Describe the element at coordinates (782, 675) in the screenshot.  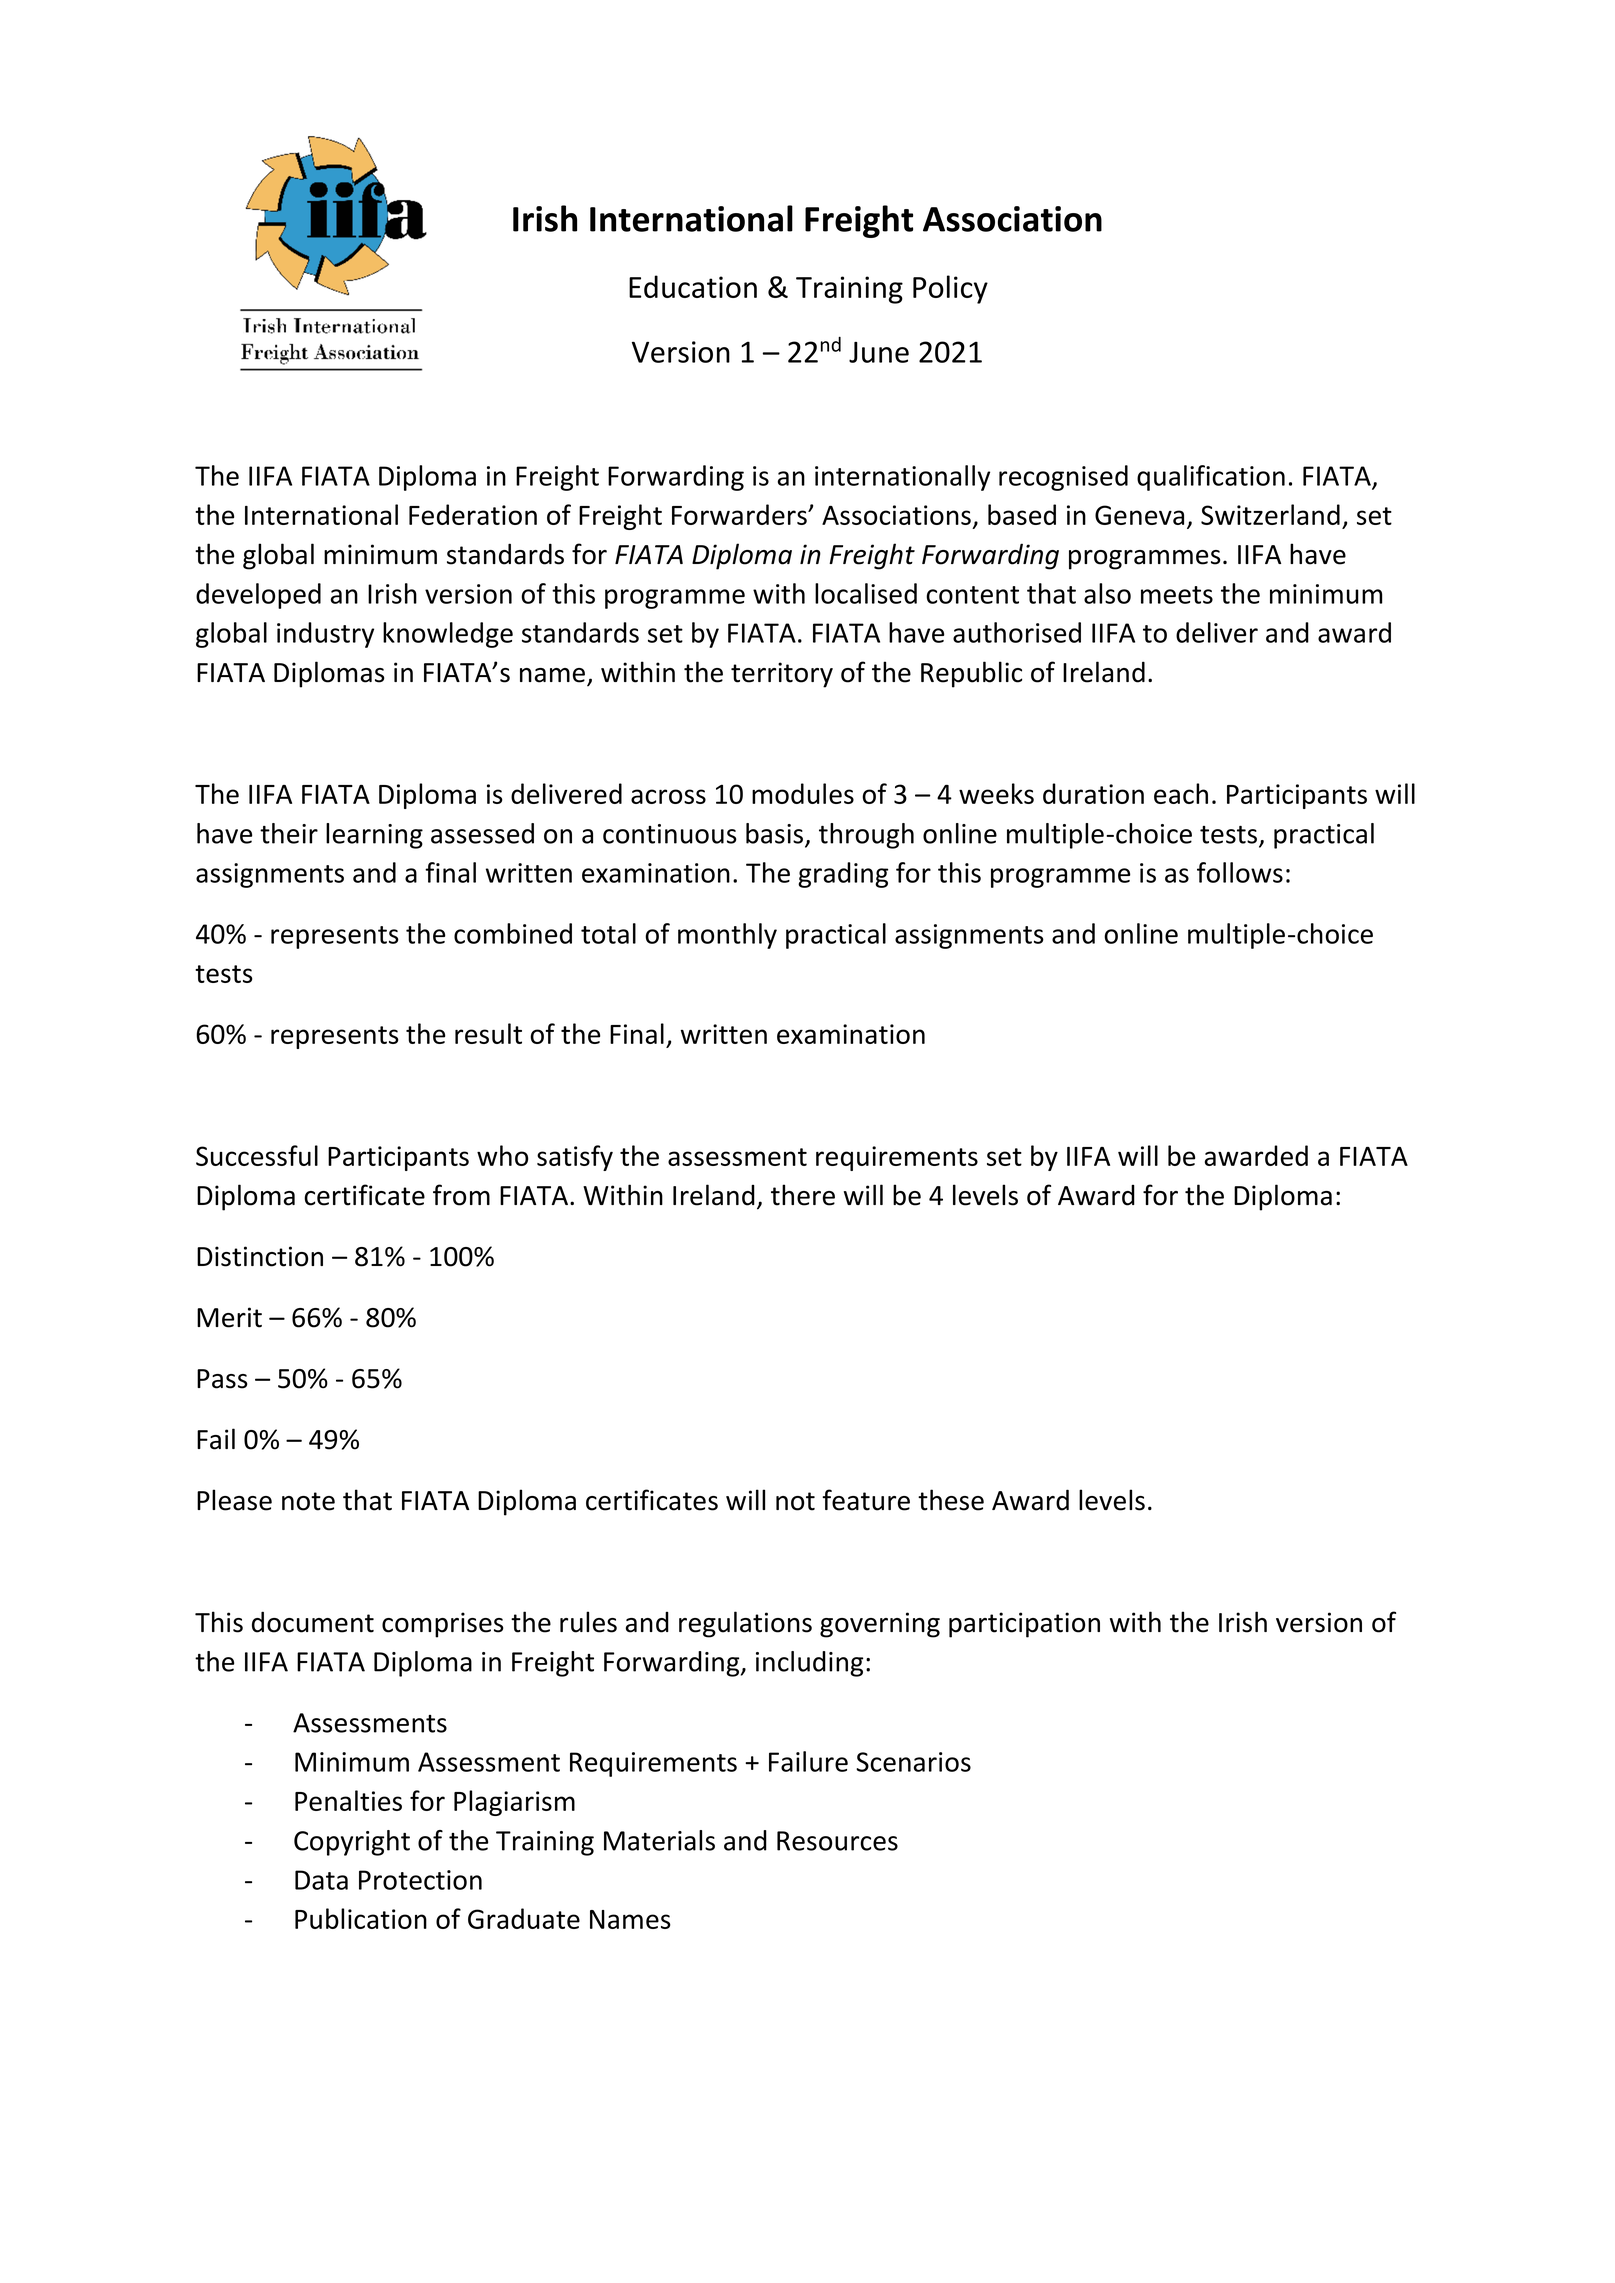
I see `territory` at that location.
